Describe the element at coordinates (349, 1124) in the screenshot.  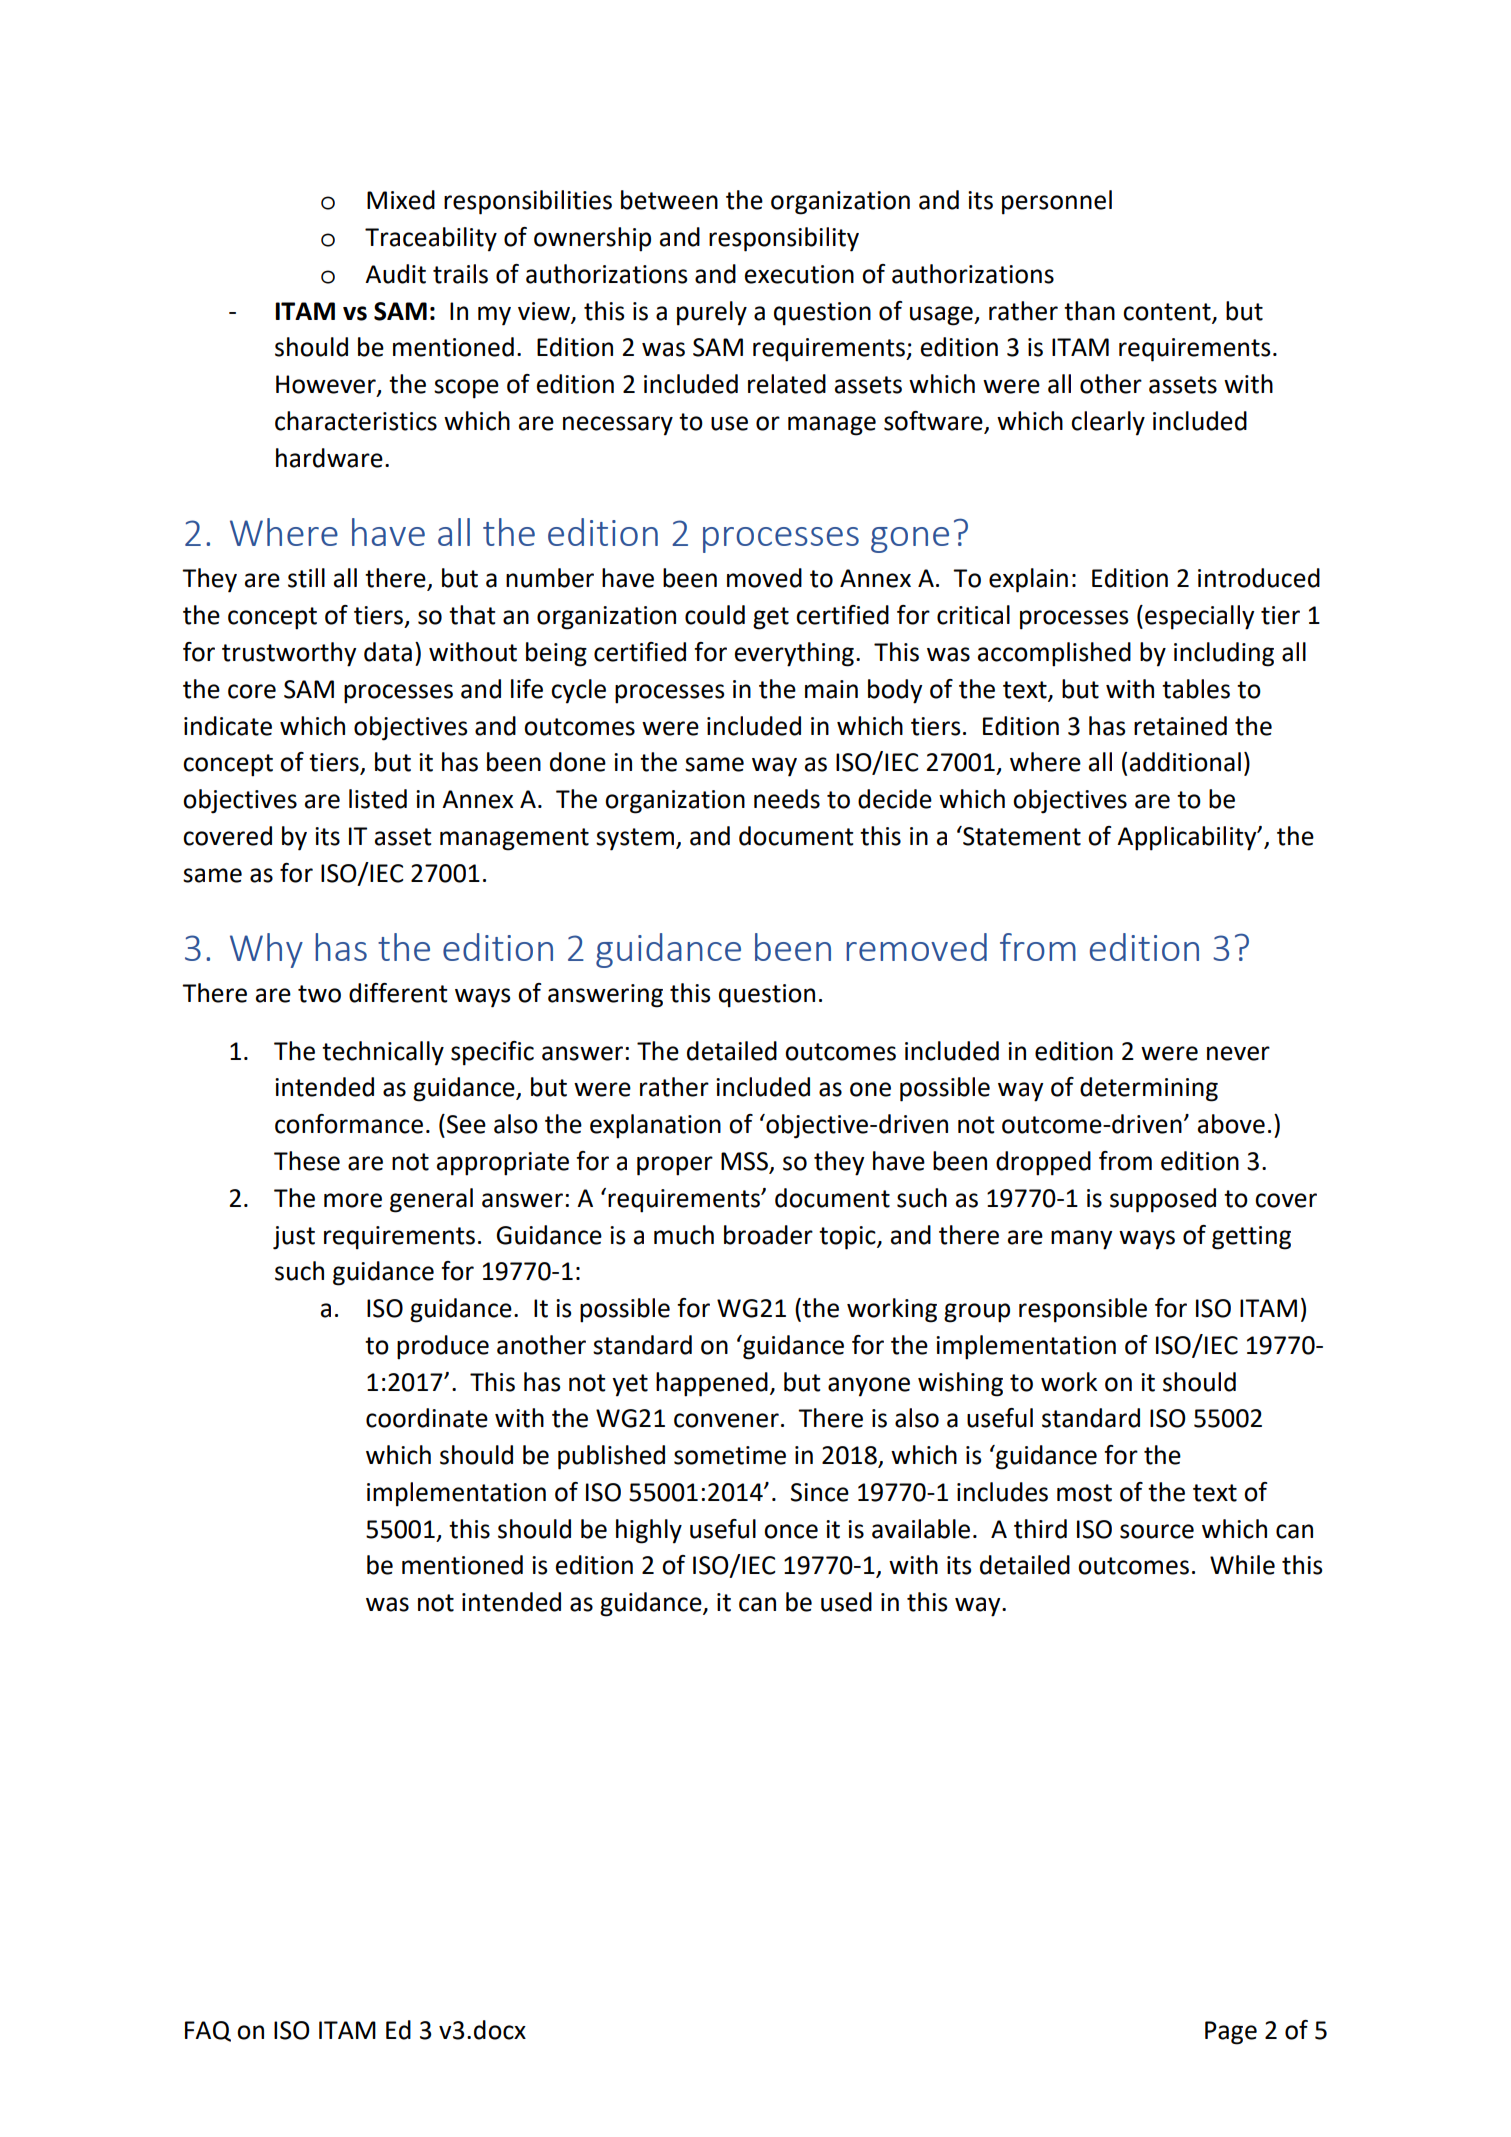
I see `conformance` at that location.
